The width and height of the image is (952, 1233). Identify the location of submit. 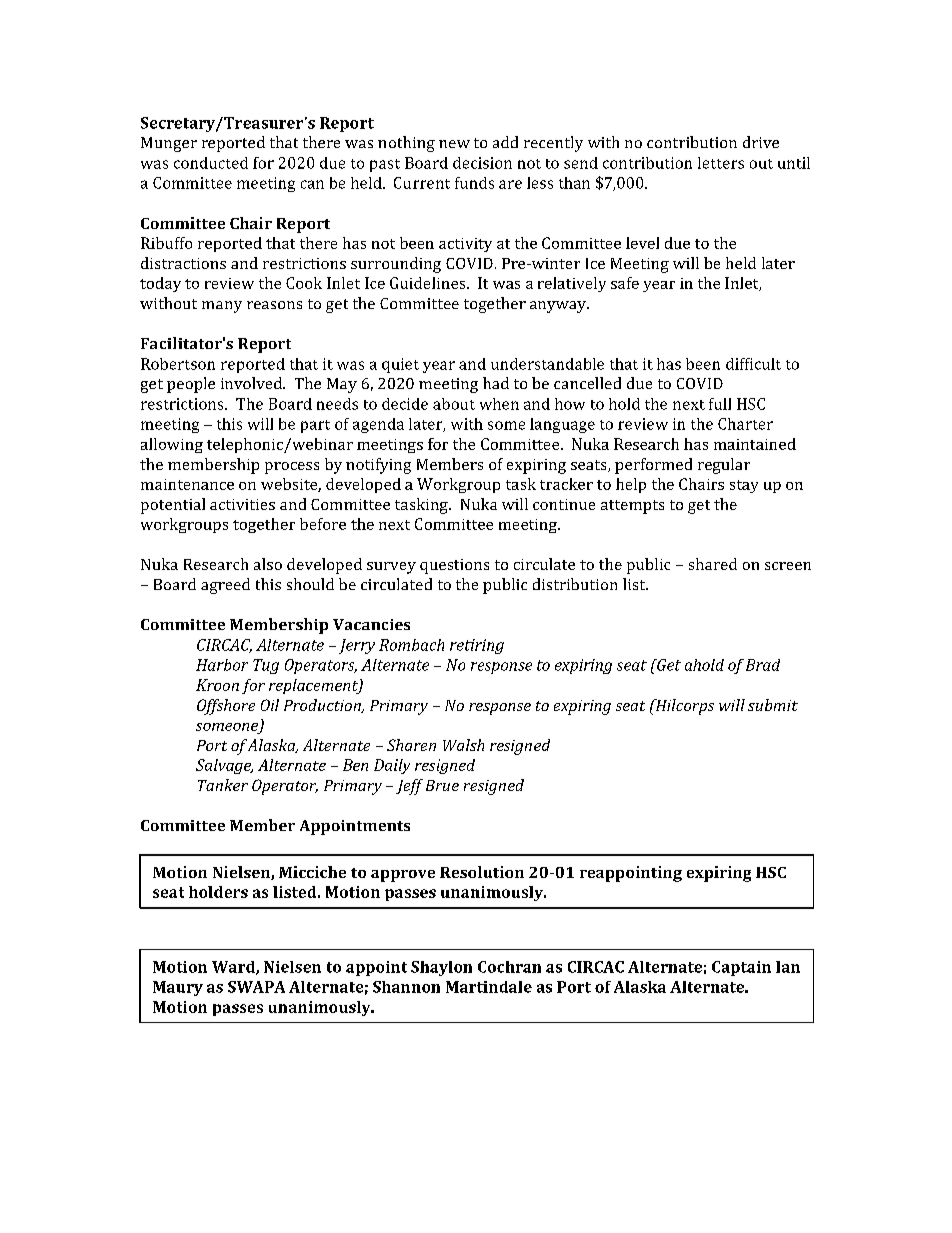
(773, 705).
